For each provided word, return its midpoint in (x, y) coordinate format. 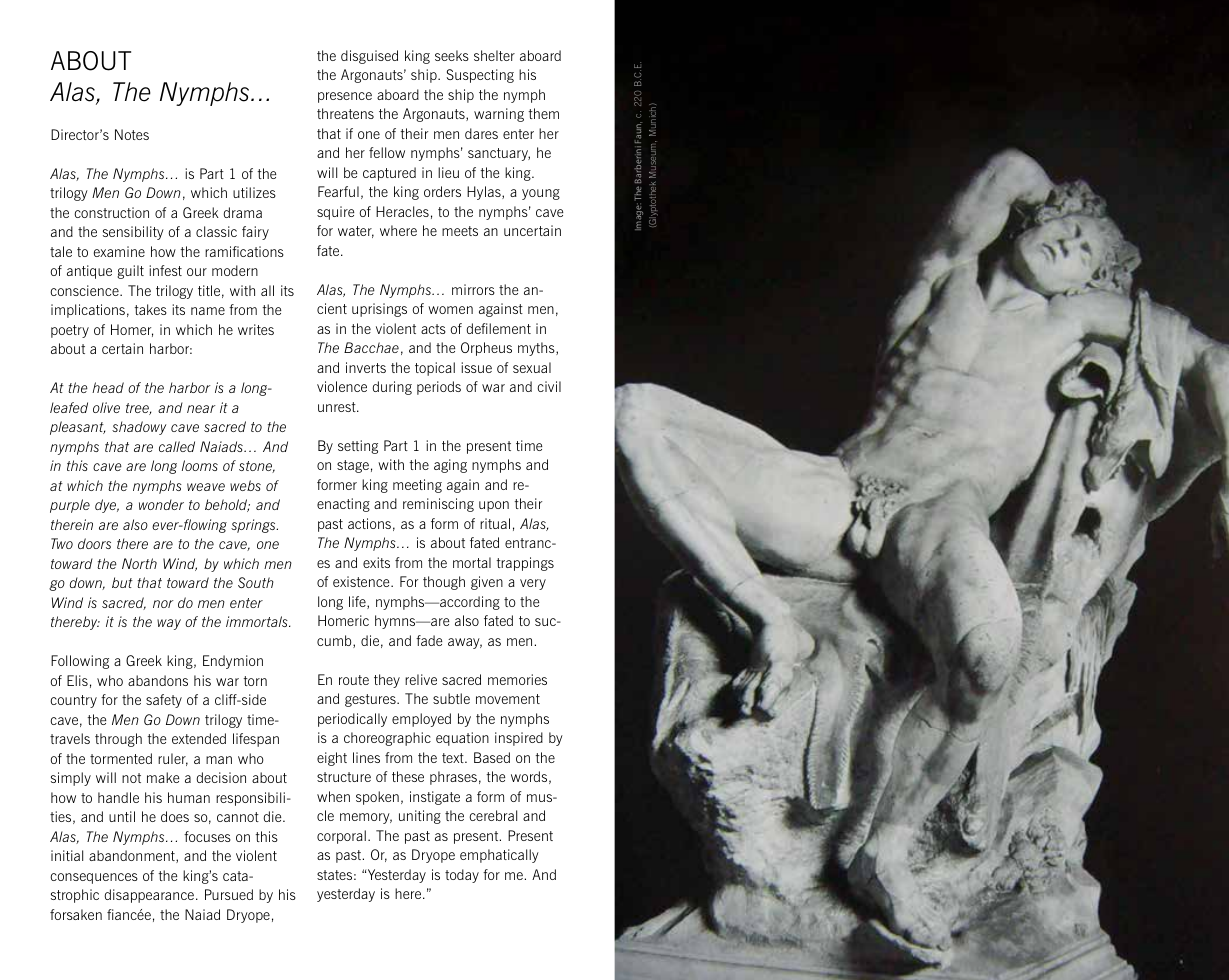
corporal (341, 837)
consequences (94, 878)
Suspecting (480, 76)
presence (345, 97)
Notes (132, 134)
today (462, 876)
